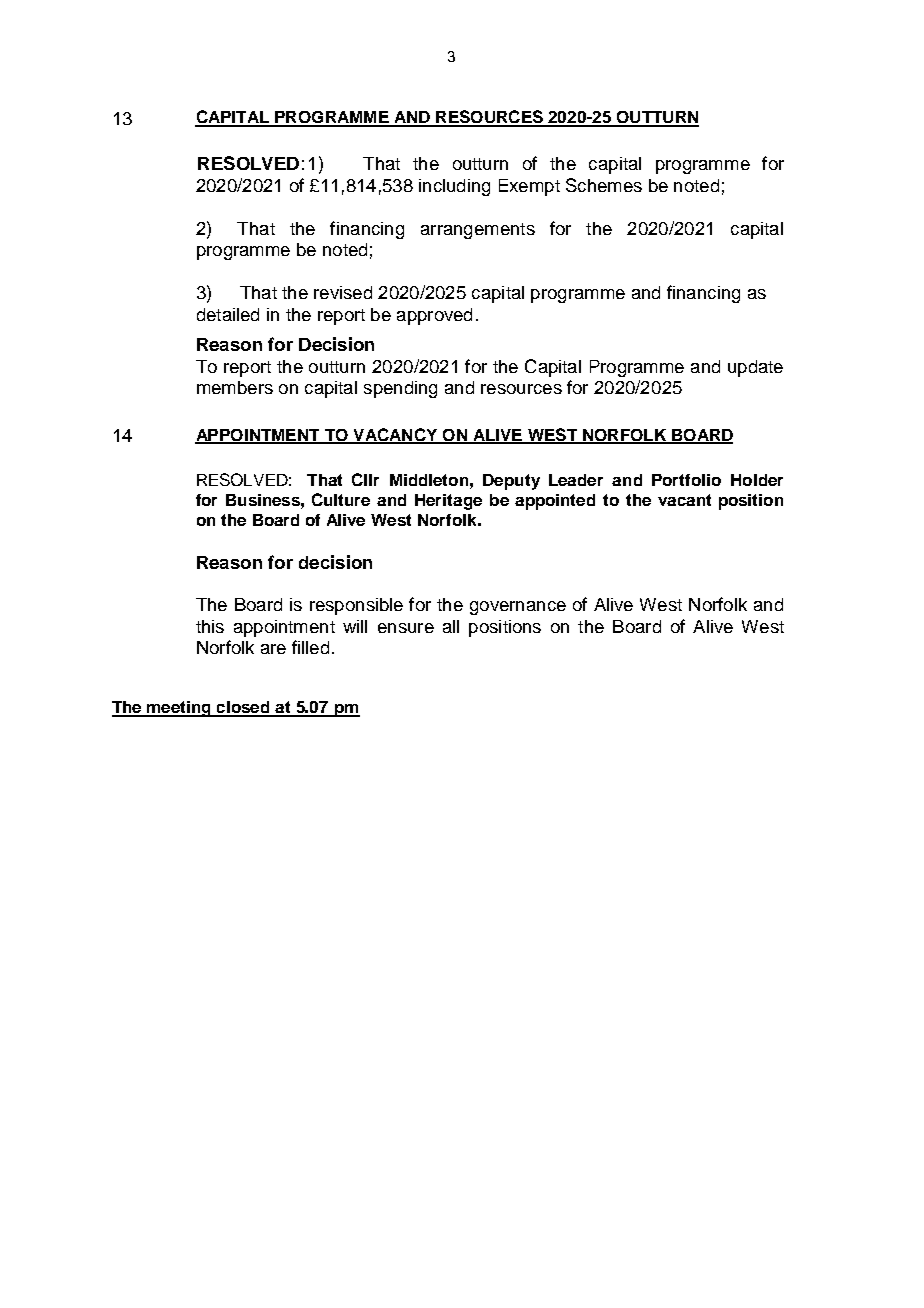 This image has height=1308, width=924. I want to click on all, so click(451, 626).
